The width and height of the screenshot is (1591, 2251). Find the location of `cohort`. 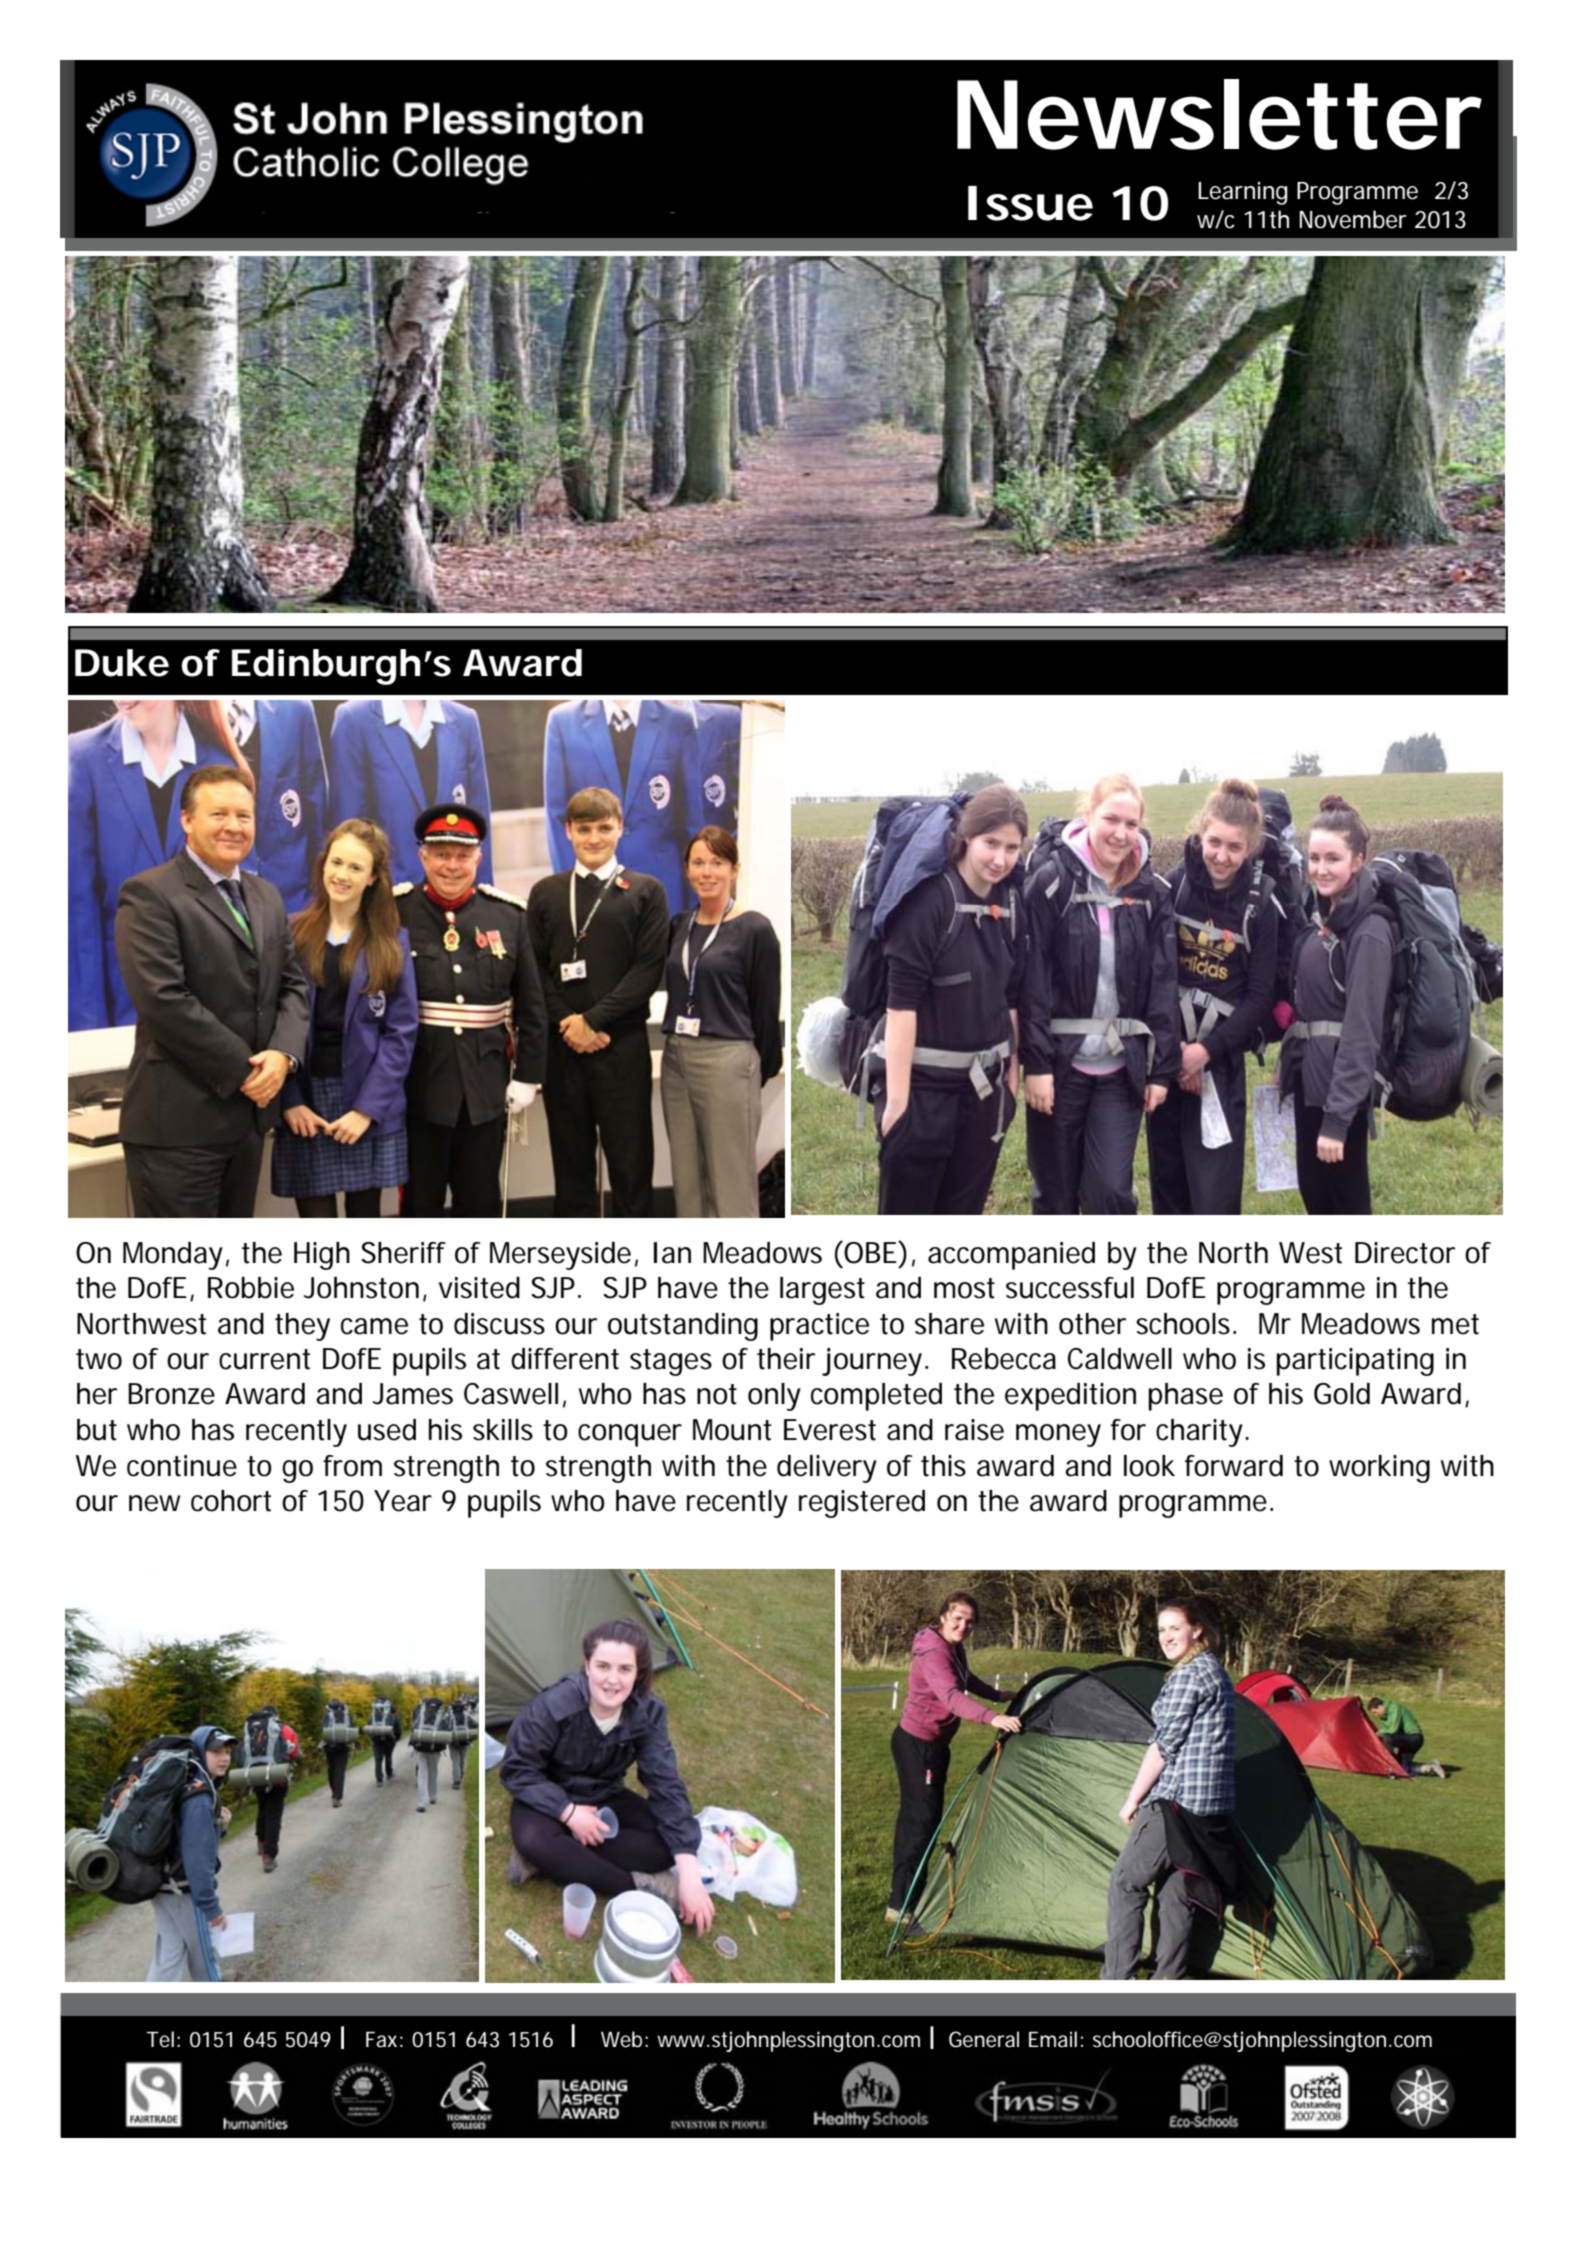

cohort is located at coordinates (231, 1501).
